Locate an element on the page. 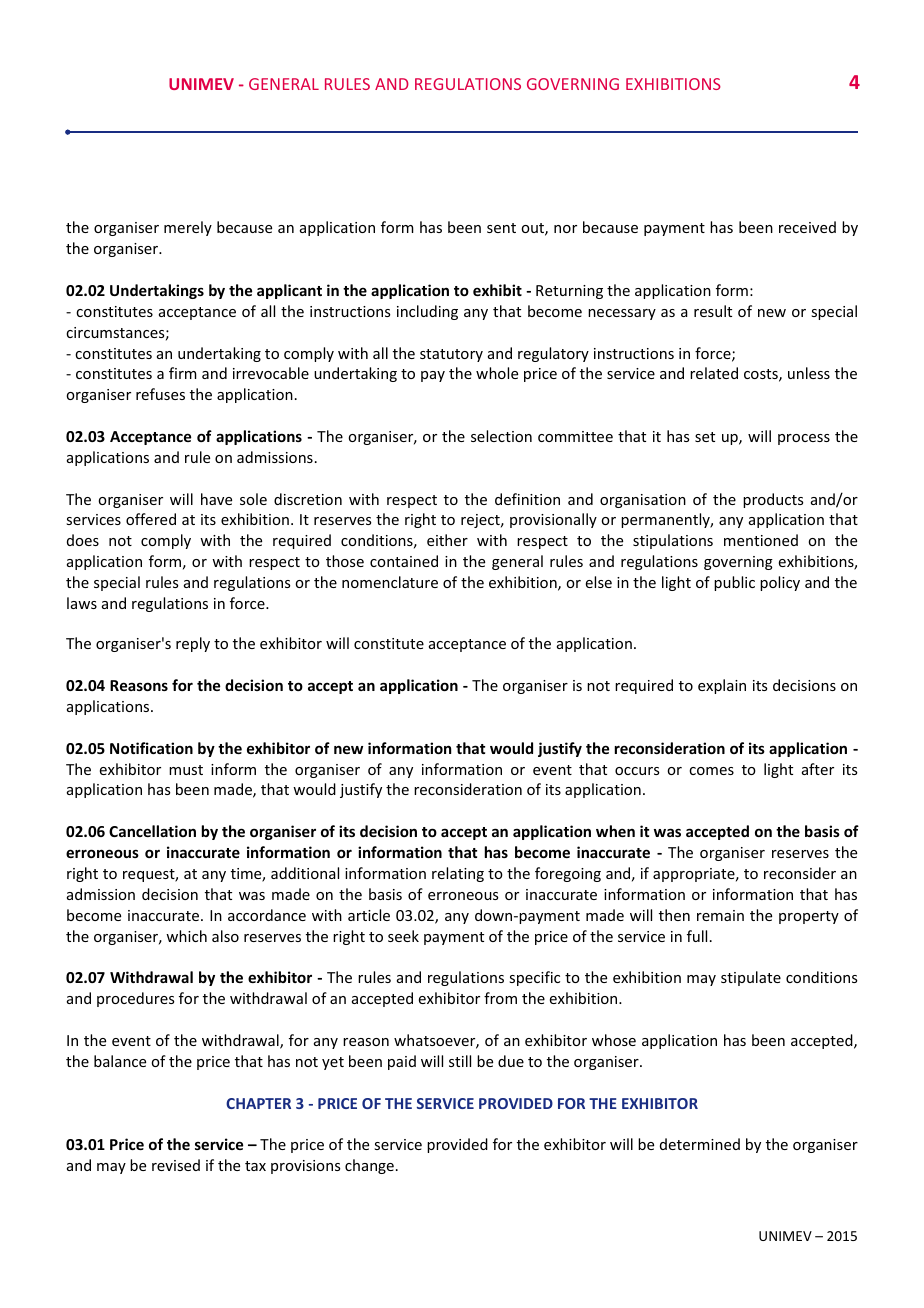  merely is located at coordinates (188, 228).
